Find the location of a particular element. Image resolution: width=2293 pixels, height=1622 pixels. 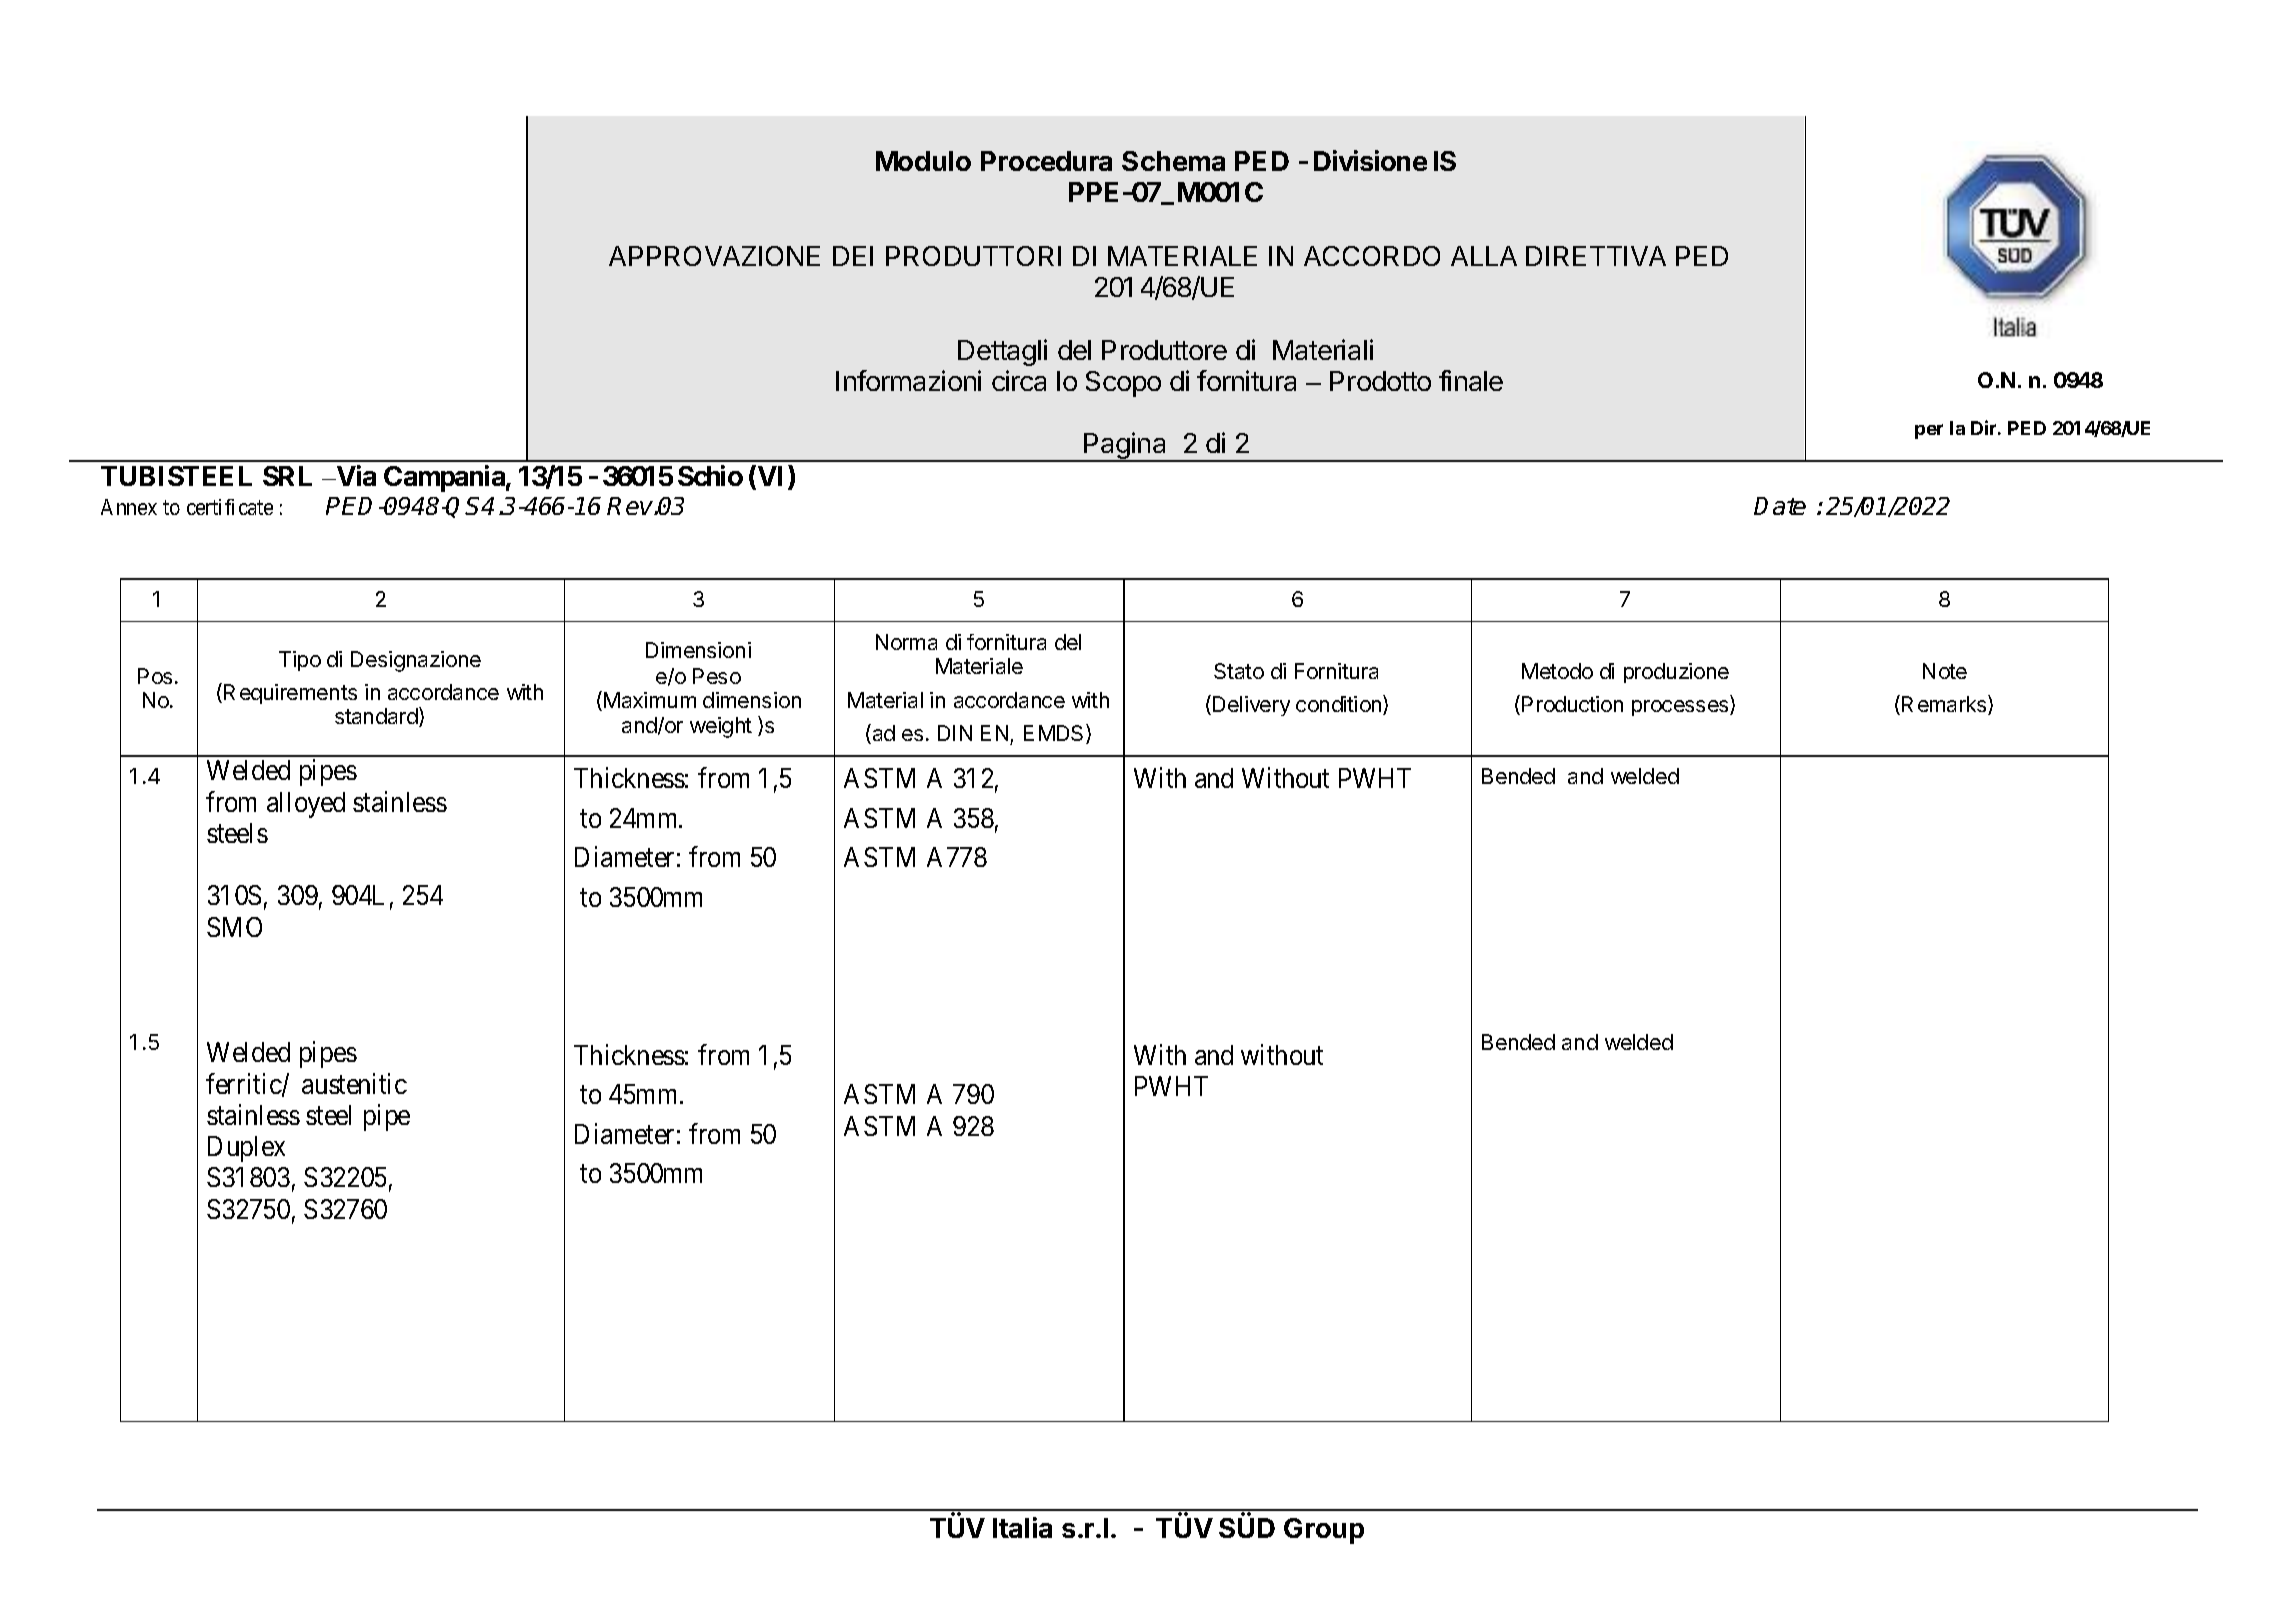

Group is located at coordinates (1324, 1531).
